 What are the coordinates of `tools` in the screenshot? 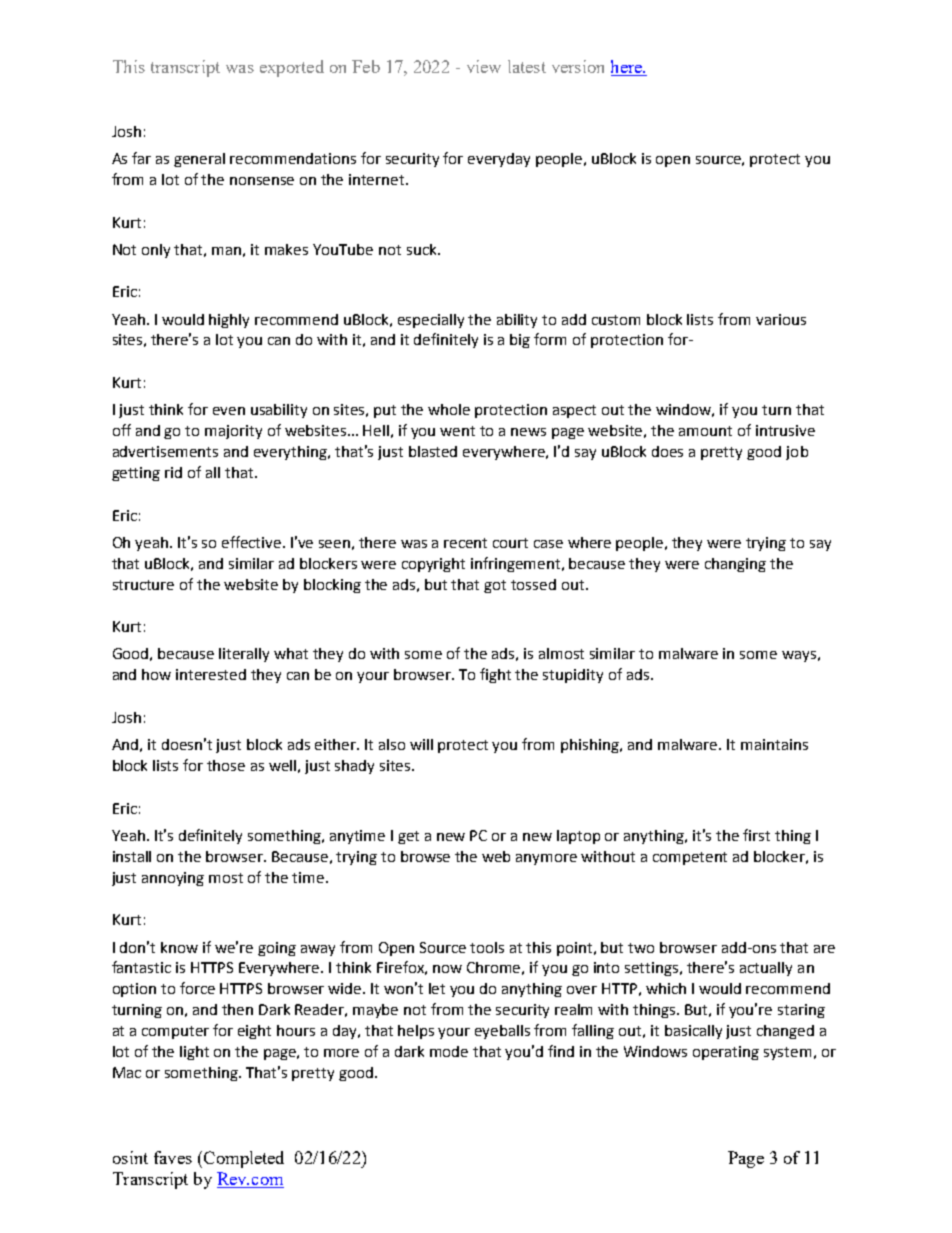 It's located at (487, 947).
